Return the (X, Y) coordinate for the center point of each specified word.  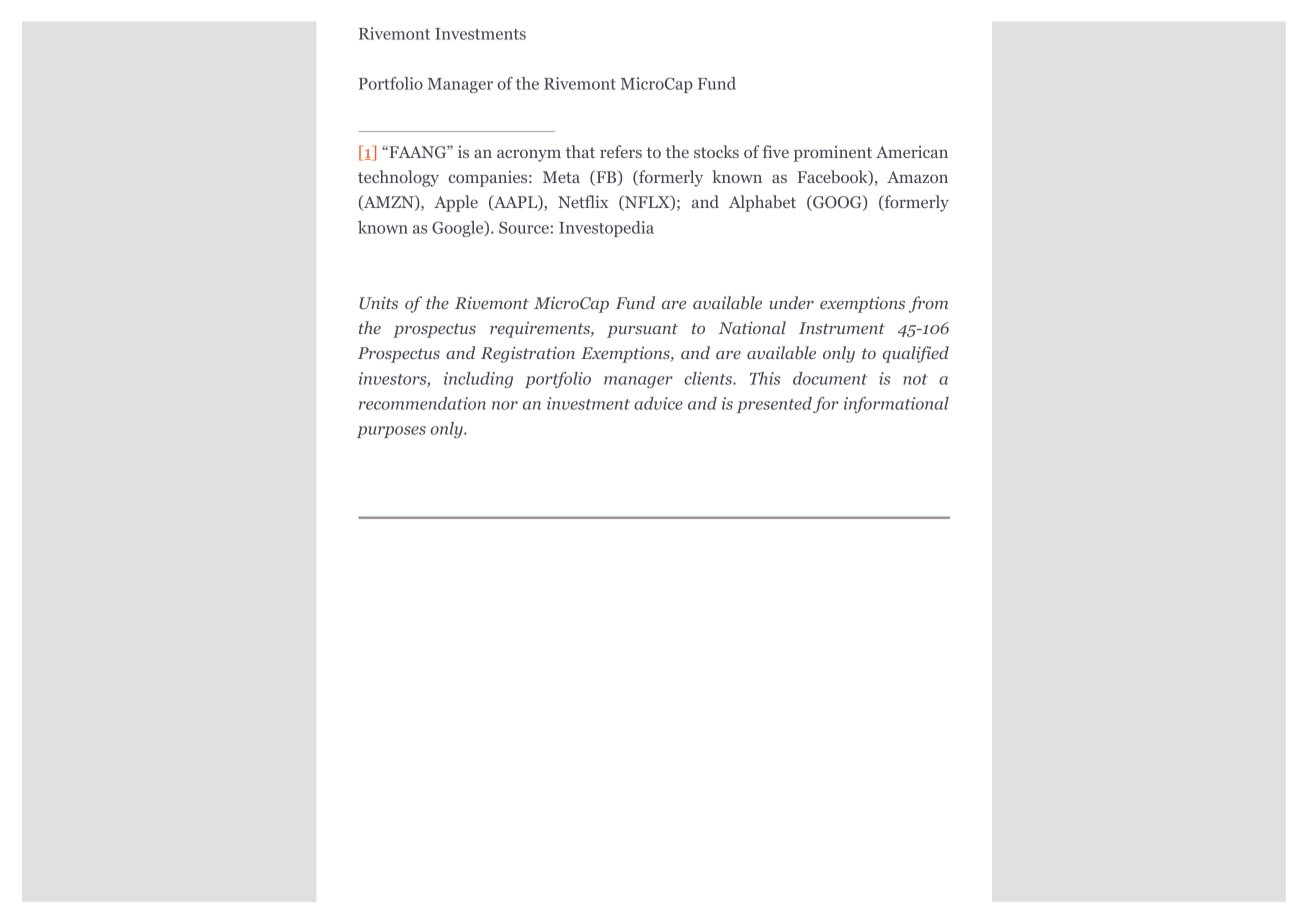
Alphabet (762, 203)
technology (398, 178)
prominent (833, 154)
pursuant (642, 330)
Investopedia (606, 229)
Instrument (842, 328)
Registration (528, 354)
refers (621, 151)
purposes (391, 432)
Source (524, 227)
